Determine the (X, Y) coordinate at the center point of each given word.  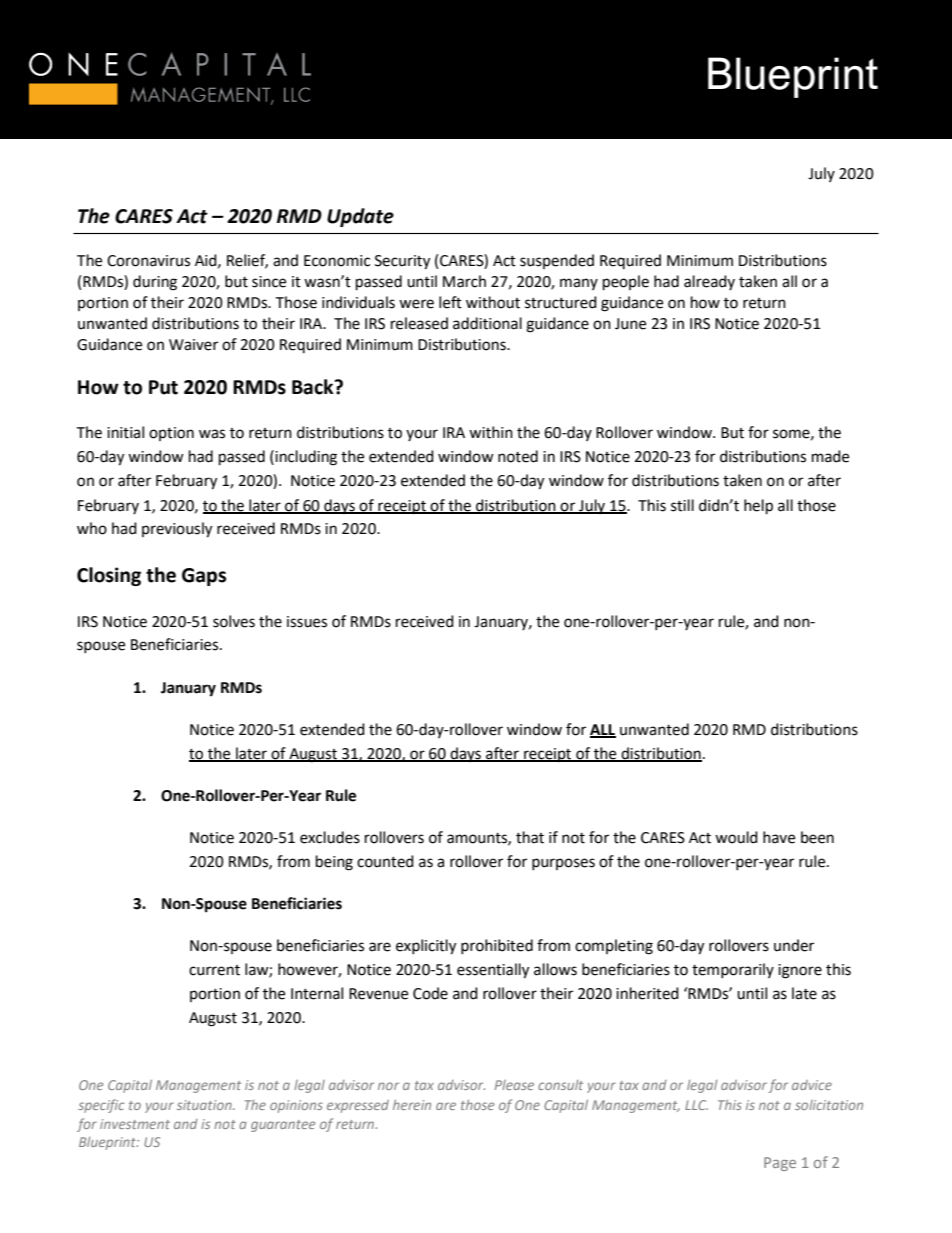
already (709, 282)
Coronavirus (148, 261)
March (464, 281)
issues (307, 622)
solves (234, 621)
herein (412, 1105)
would (736, 837)
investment (135, 1124)
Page (780, 1164)
